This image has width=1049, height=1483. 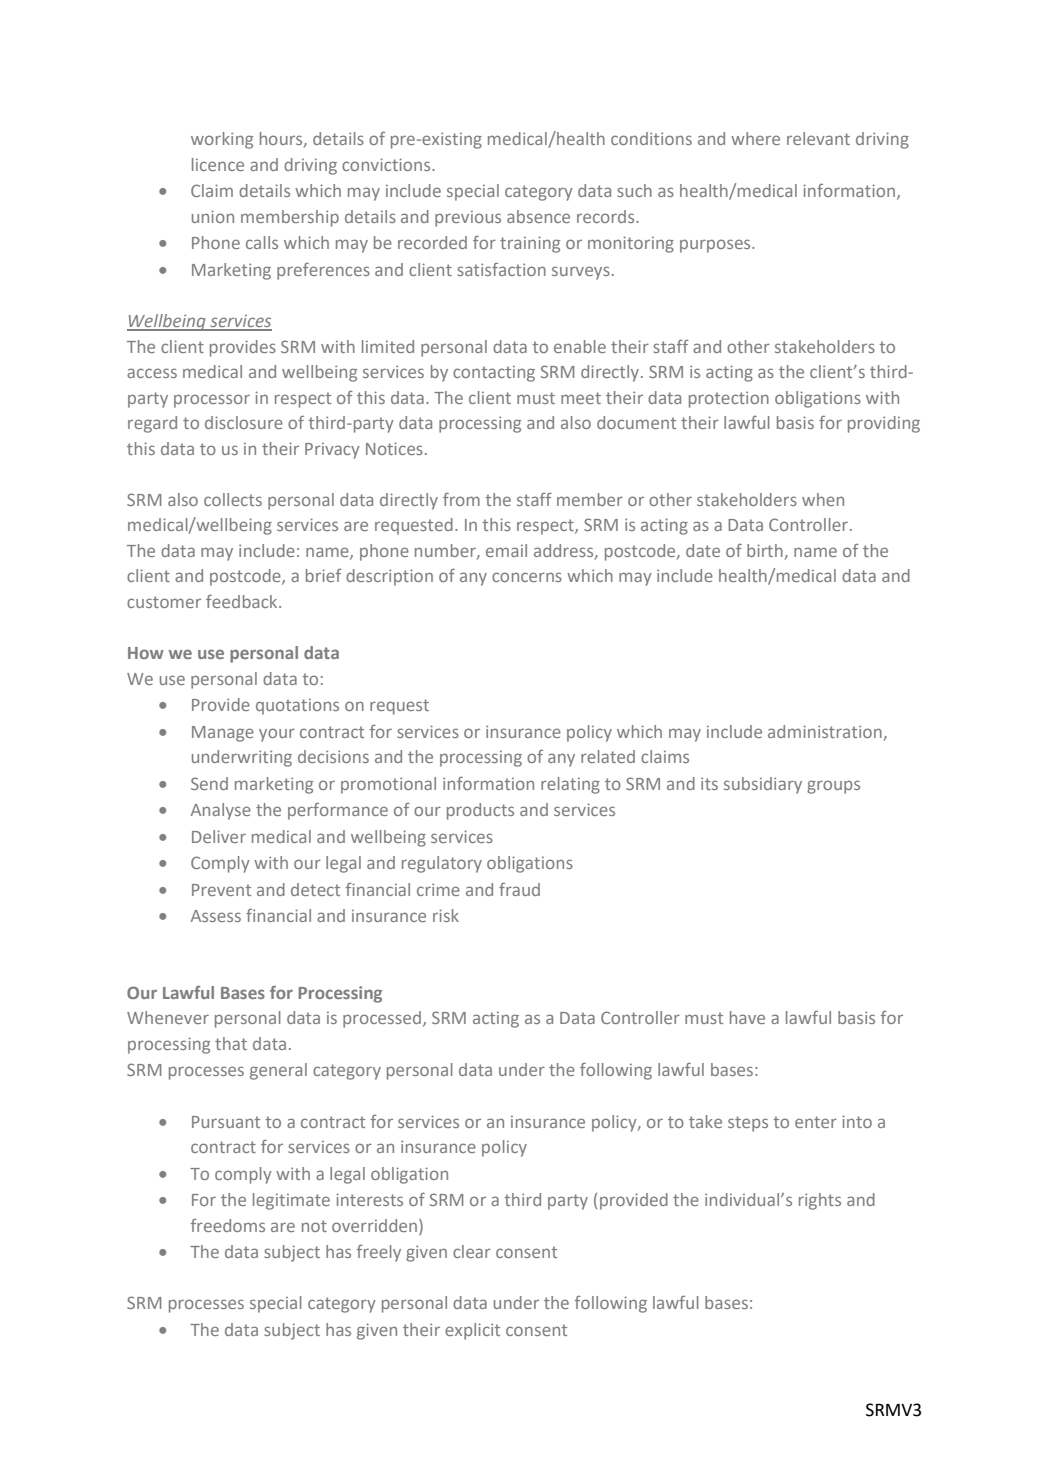 I want to click on relevant, so click(x=818, y=138).
